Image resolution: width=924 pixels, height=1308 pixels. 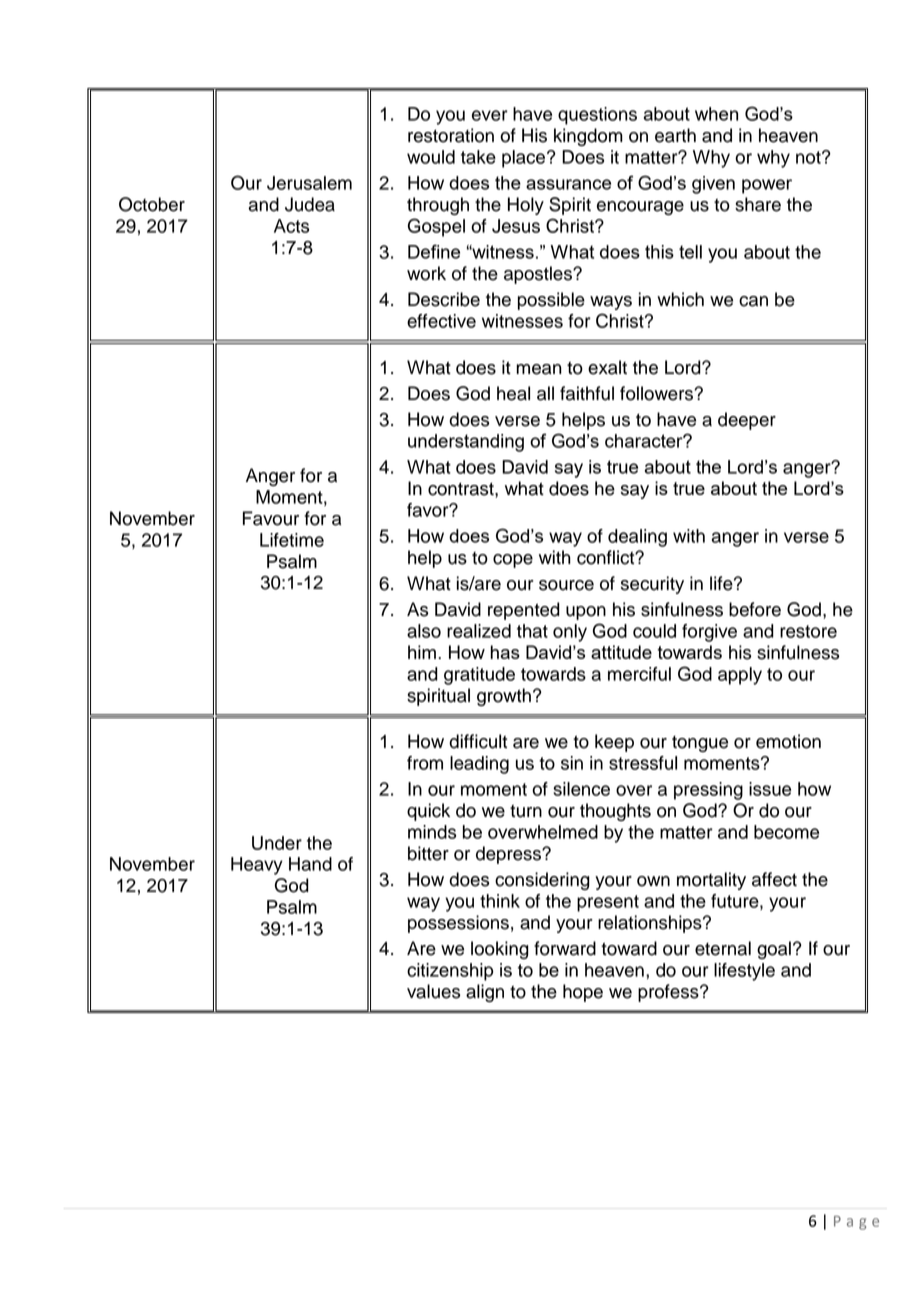 What do you see at coordinates (755, 609) in the screenshot?
I see `before` at bounding box center [755, 609].
